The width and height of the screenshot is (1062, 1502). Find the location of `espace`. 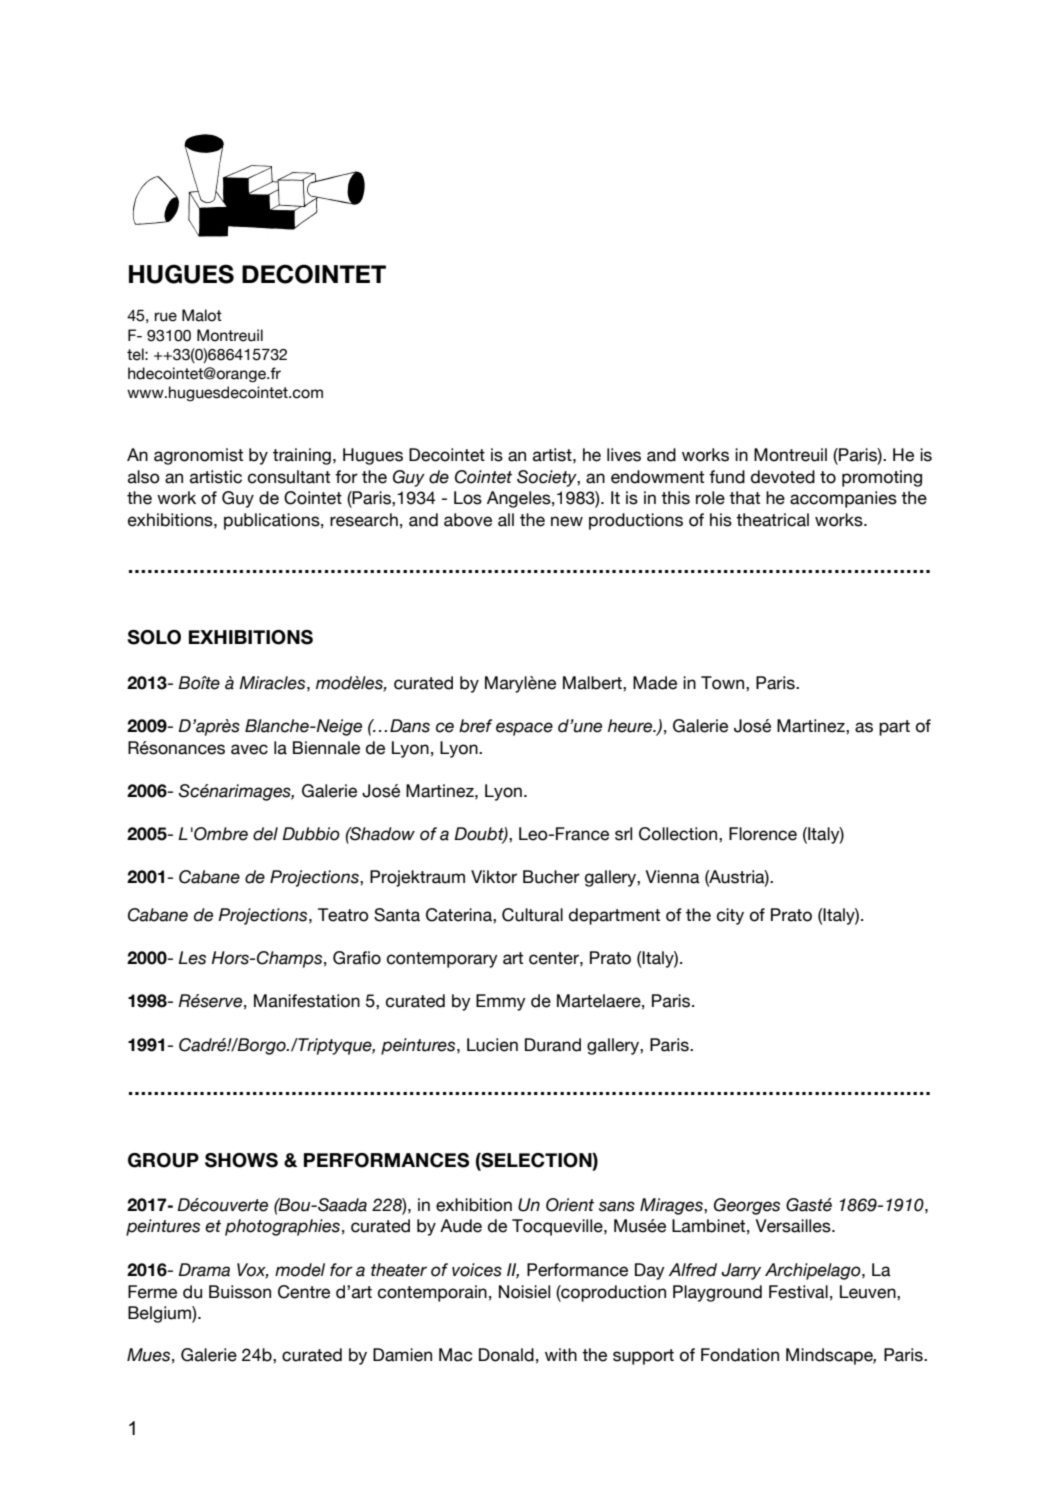

espace is located at coordinates (524, 729).
